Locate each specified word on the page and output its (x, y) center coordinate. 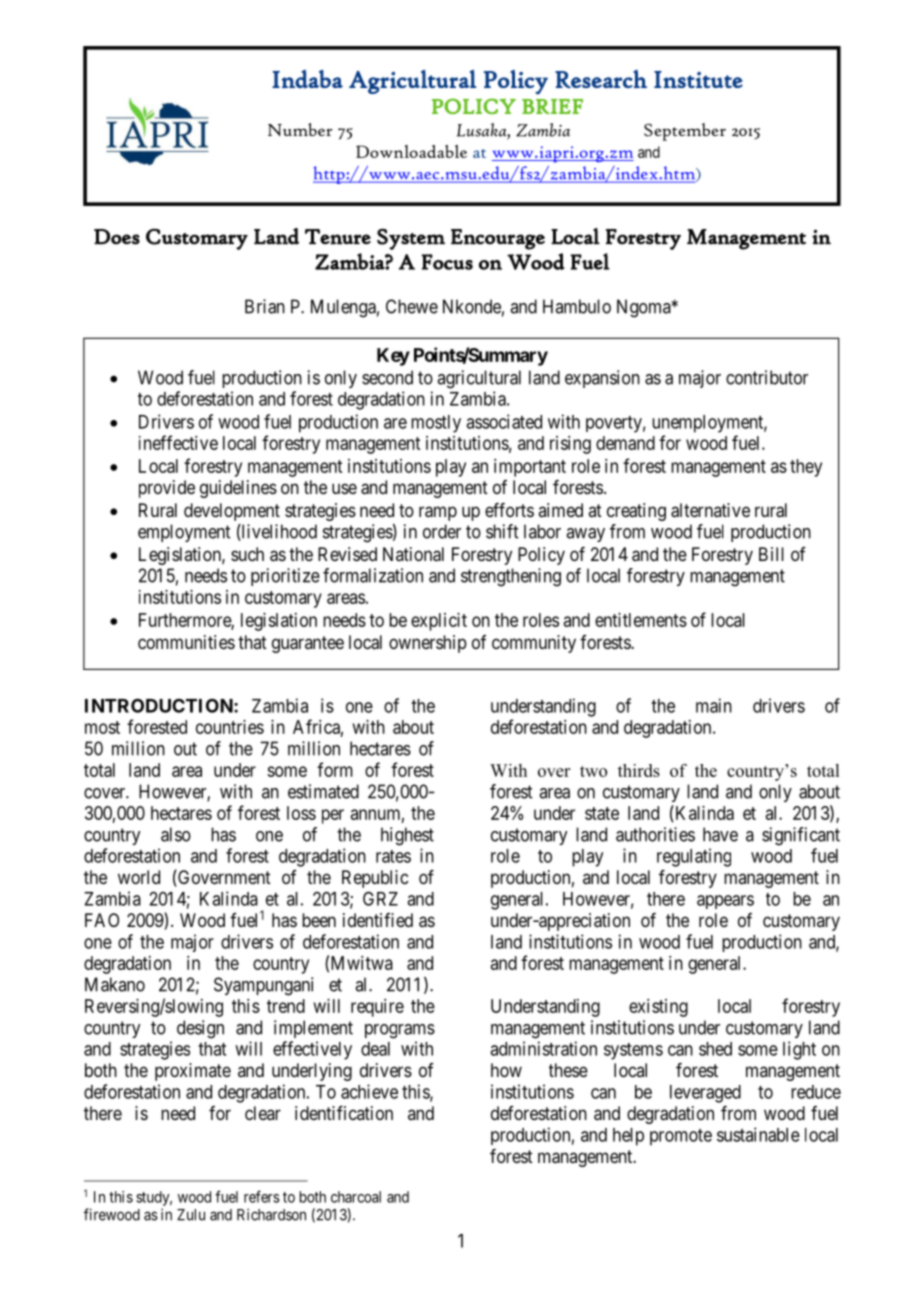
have (720, 834)
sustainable (758, 1134)
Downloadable (411, 151)
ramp (438, 513)
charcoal (356, 1197)
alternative (710, 510)
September (685, 132)
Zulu (191, 1215)
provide (167, 489)
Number (300, 129)
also (176, 834)
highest (407, 836)
